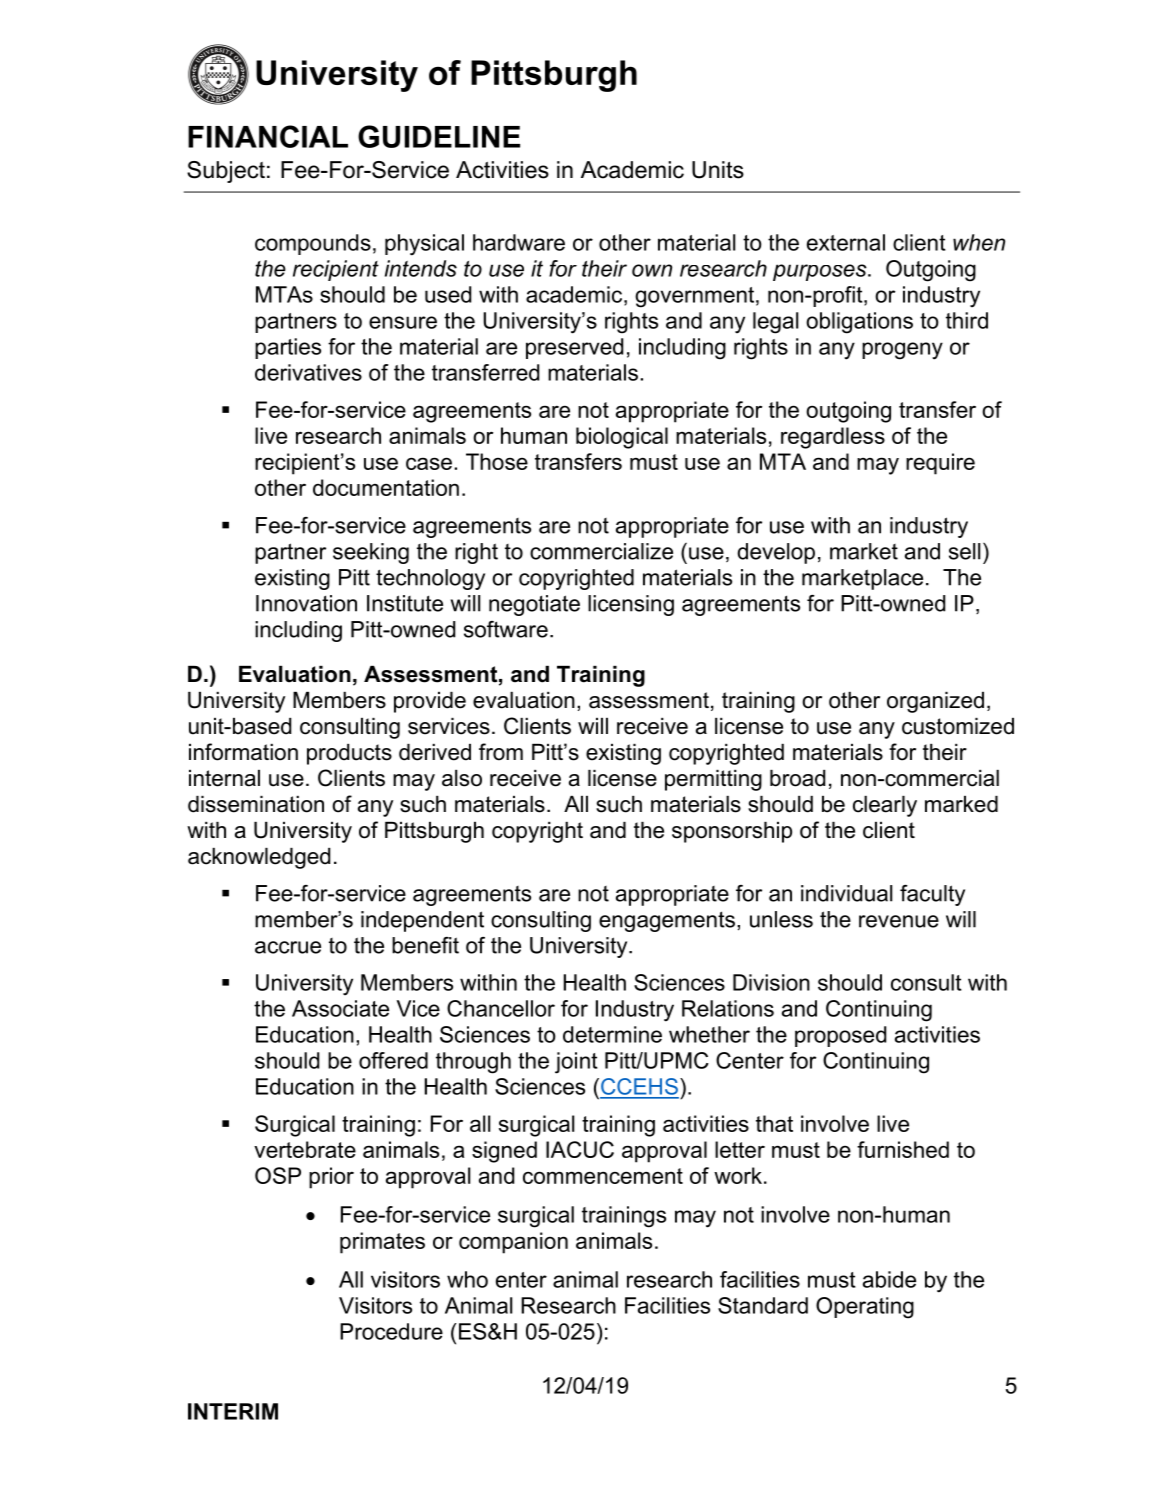  Describe the element at coordinates (899, 921) in the page. I see `revenue` at that location.
